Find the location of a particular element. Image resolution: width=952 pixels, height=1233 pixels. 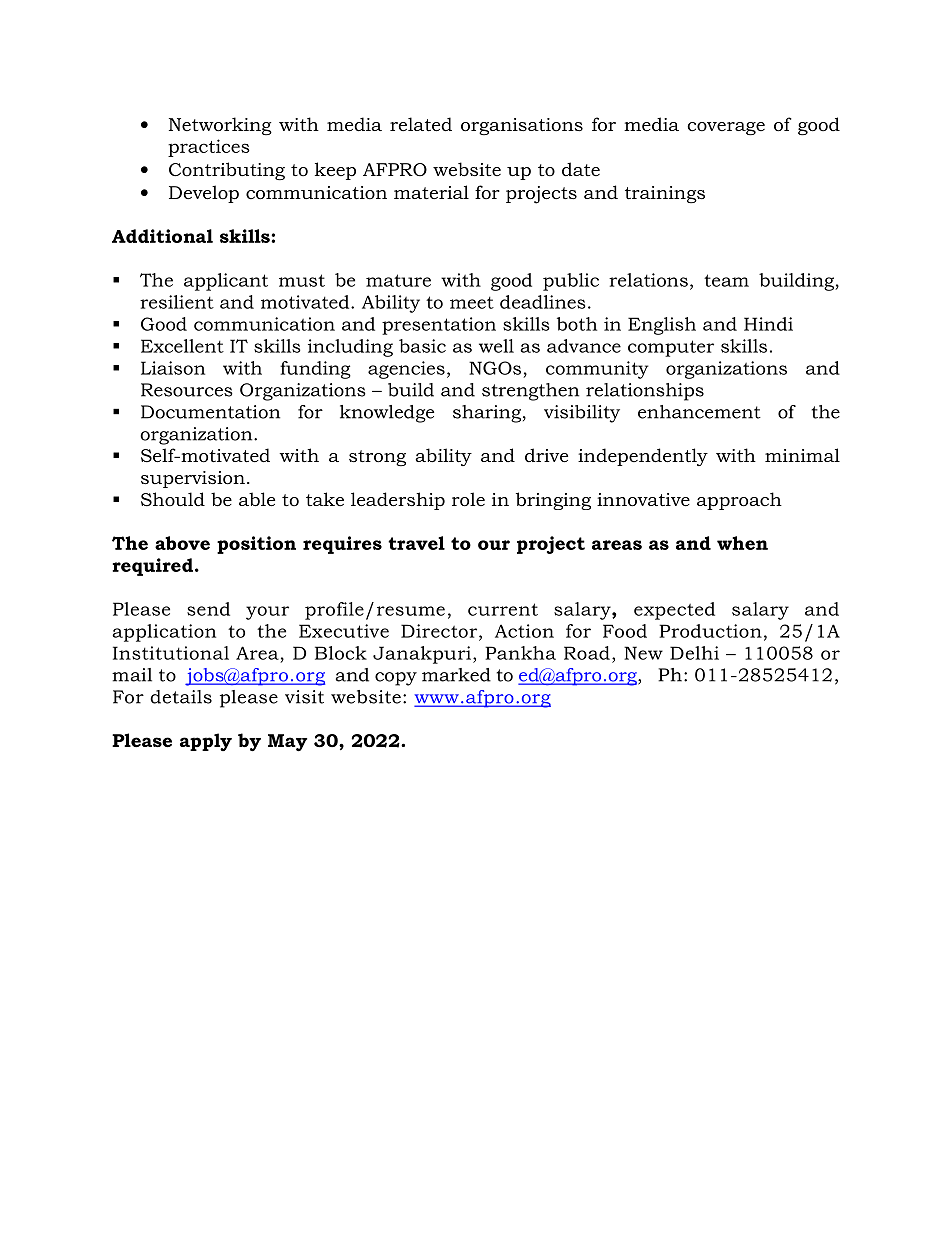

related is located at coordinates (421, 124).
